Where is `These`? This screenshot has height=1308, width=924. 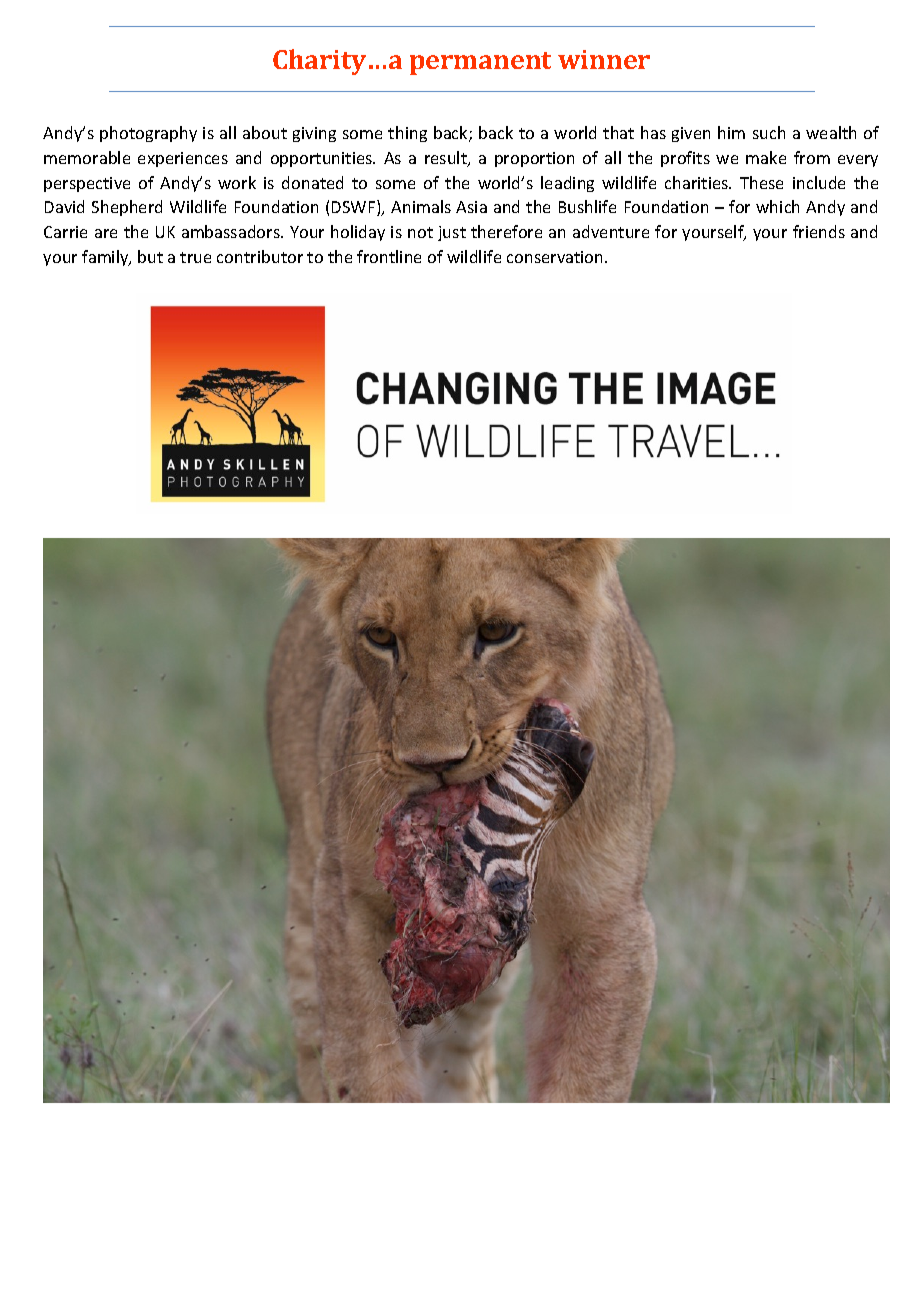
These is located at coordinates (761, 182).
